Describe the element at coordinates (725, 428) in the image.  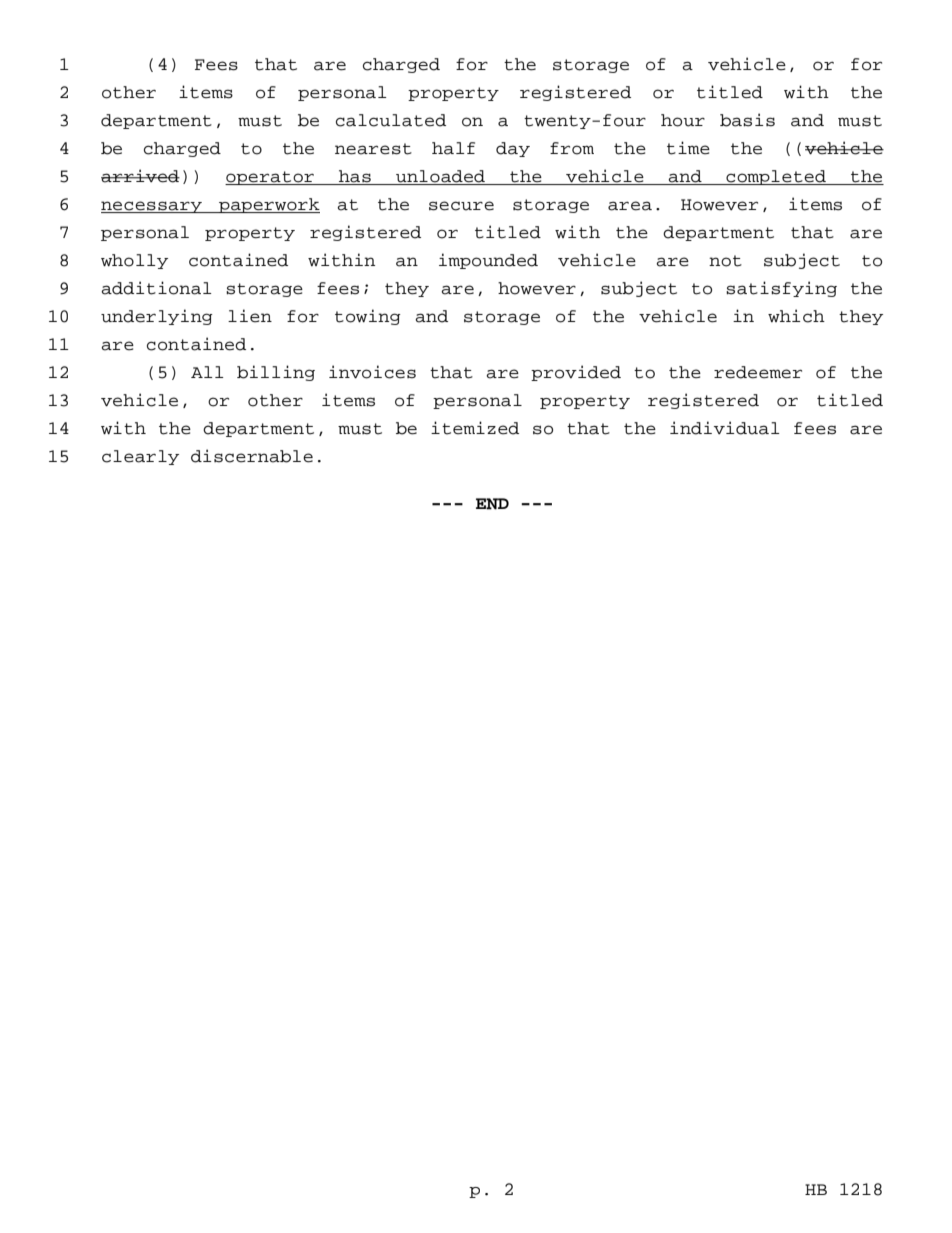
I see `individual` at that location.
